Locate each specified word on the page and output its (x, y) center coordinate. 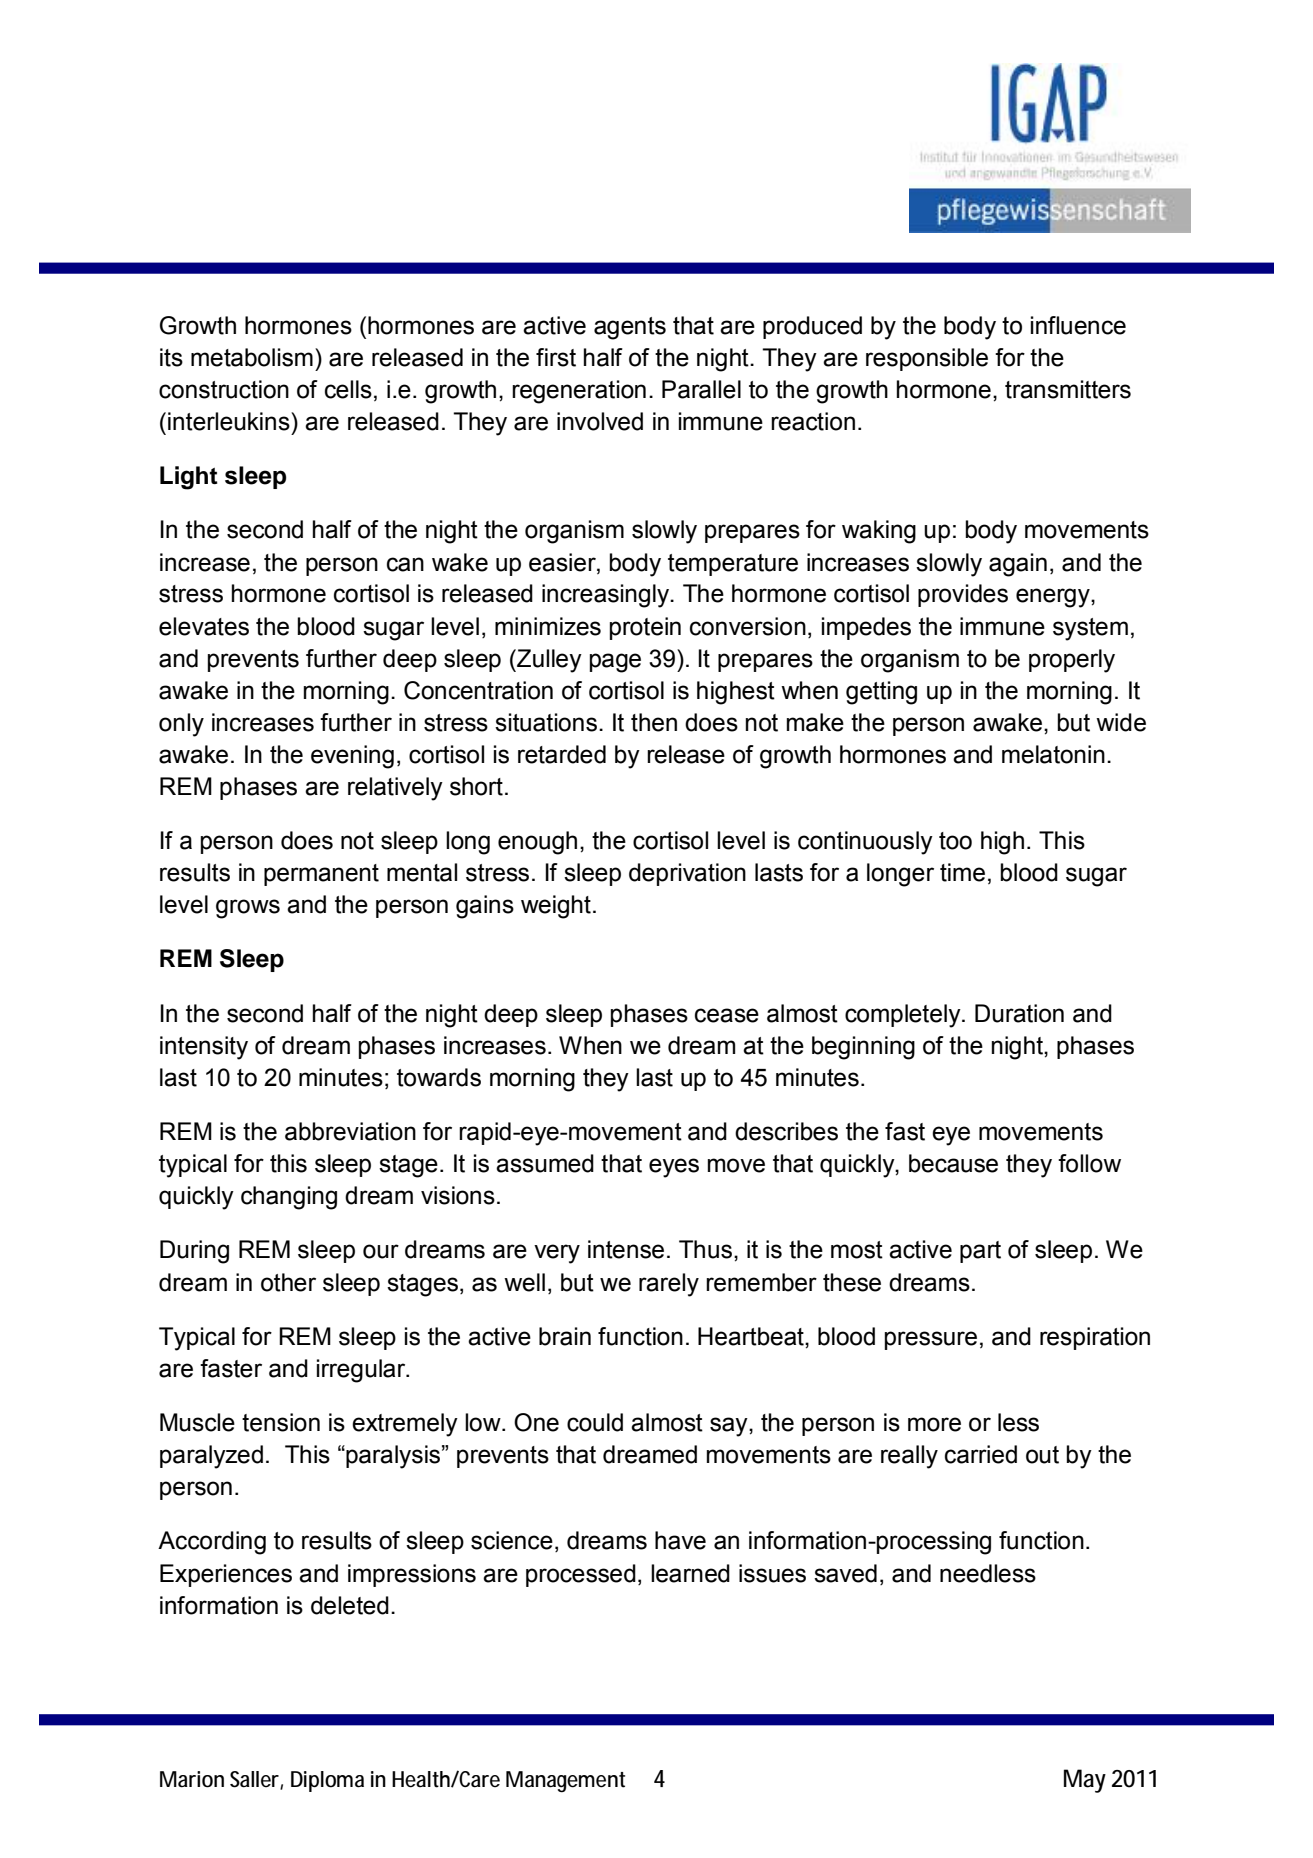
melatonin (1053, 754)
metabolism (252, 357)
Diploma (327, 1781)
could (595, 1422)
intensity (204, 1048)
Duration (1019, 1013)
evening (352, 757)
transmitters (1068, 389)
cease (727, 1015)
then (654, 722)
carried (981, 1454)
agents (630, 328)
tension (281, 1422)
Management (565, 1782)
